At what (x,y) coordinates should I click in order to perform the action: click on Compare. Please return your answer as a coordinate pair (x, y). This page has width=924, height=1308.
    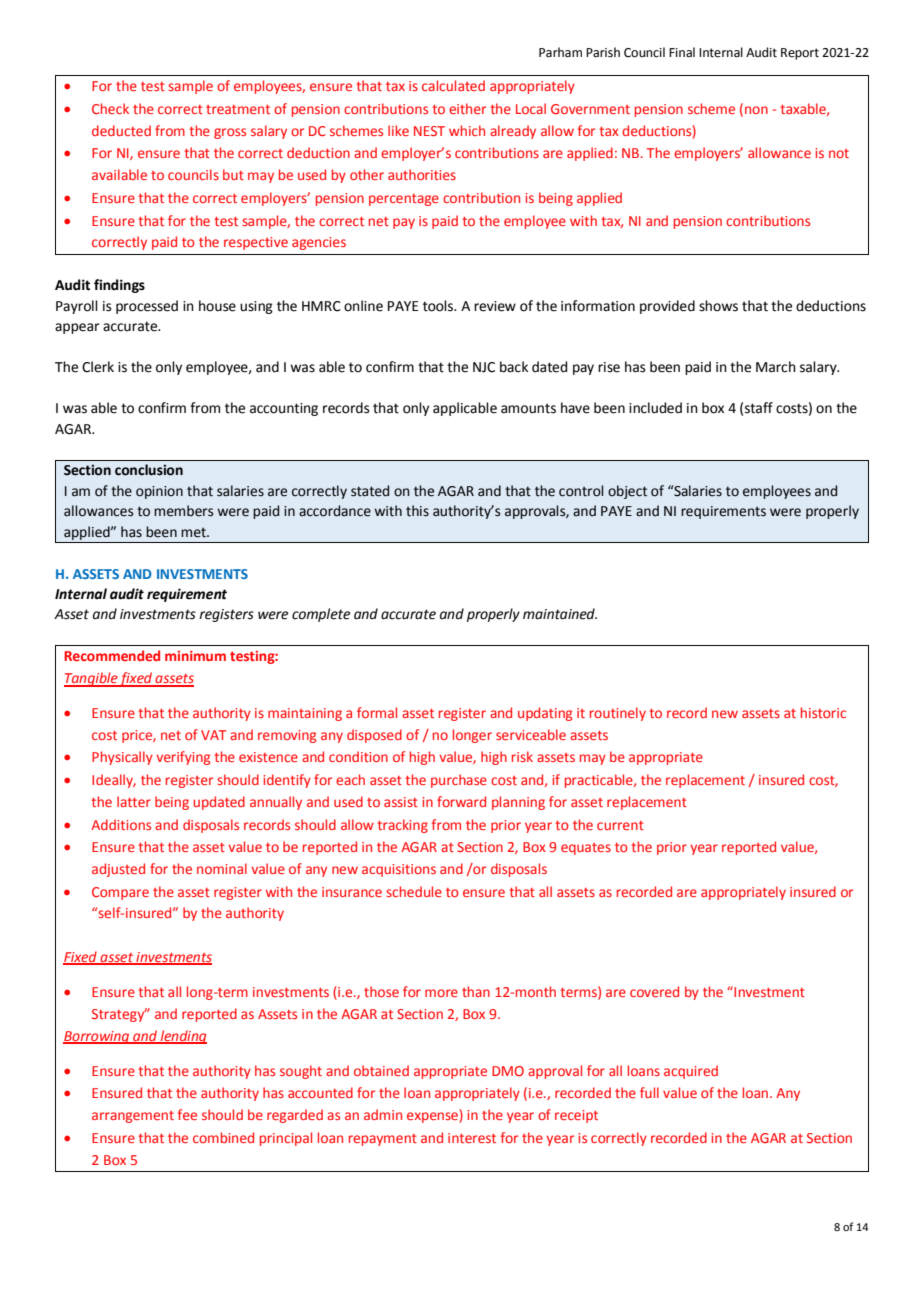
    Looking at the image, I should click on (120, 893).
